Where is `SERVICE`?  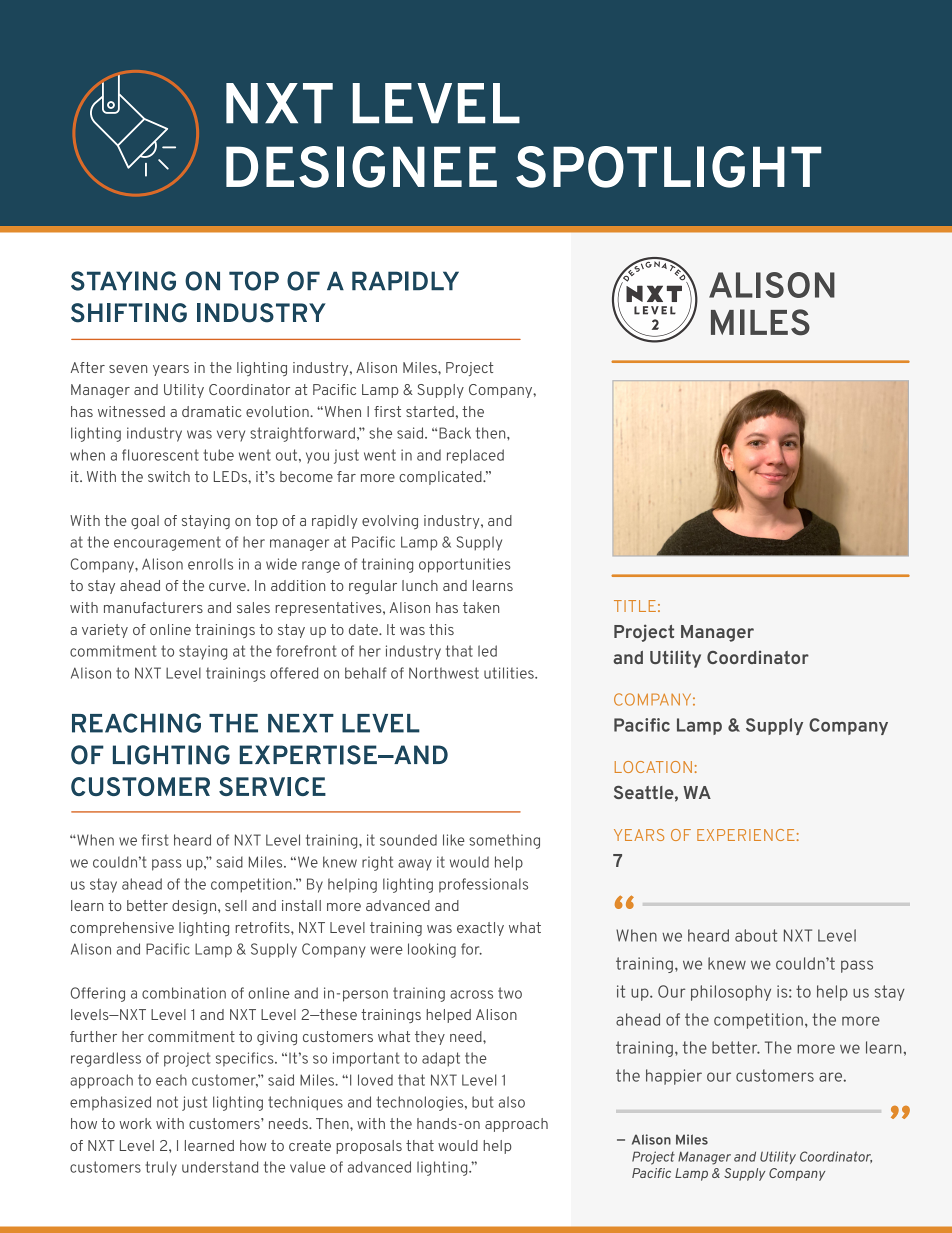
SERVICE is located at coordinates (272, 786).
